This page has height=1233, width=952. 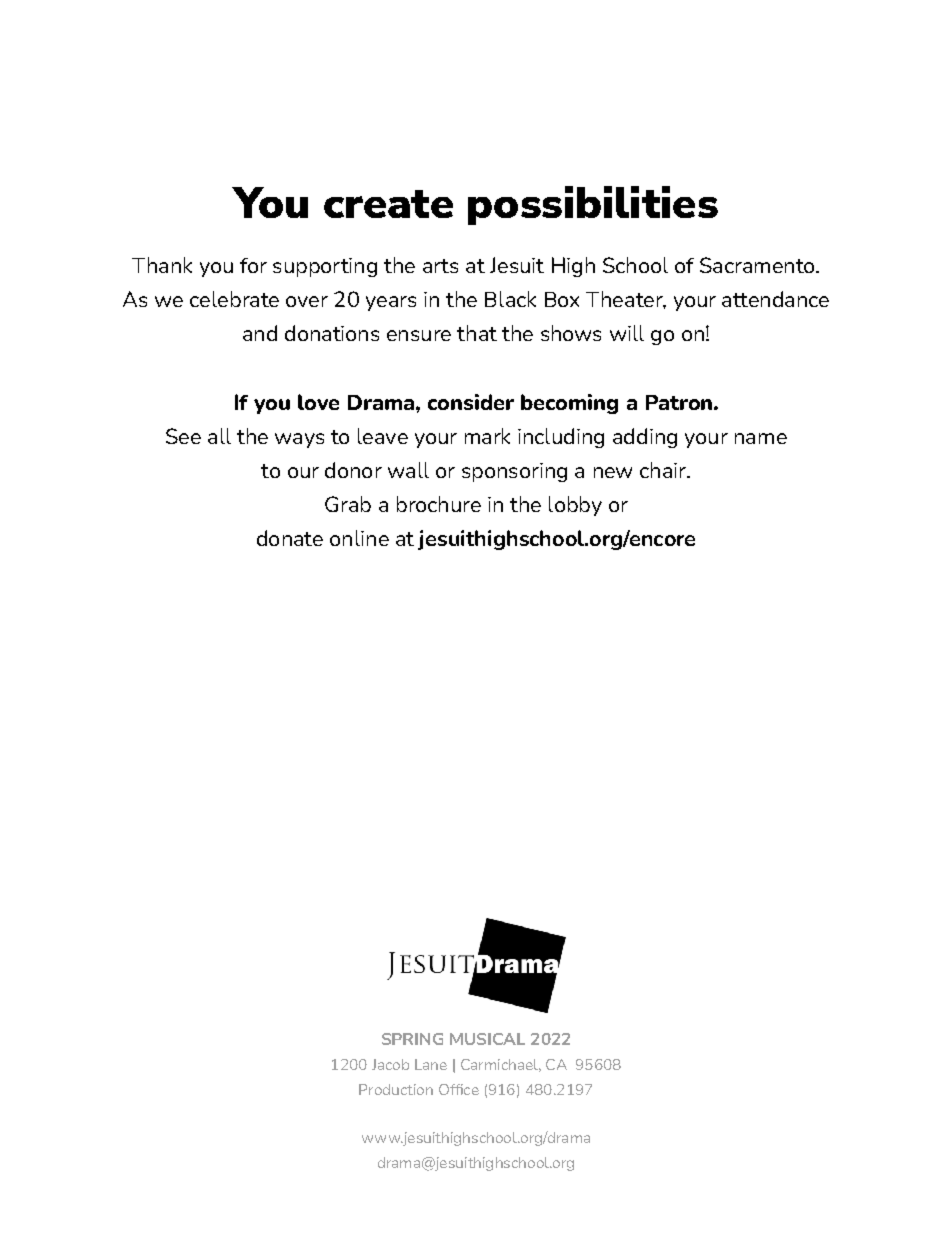 I want to click on donate, so click(x=290, y=538).
